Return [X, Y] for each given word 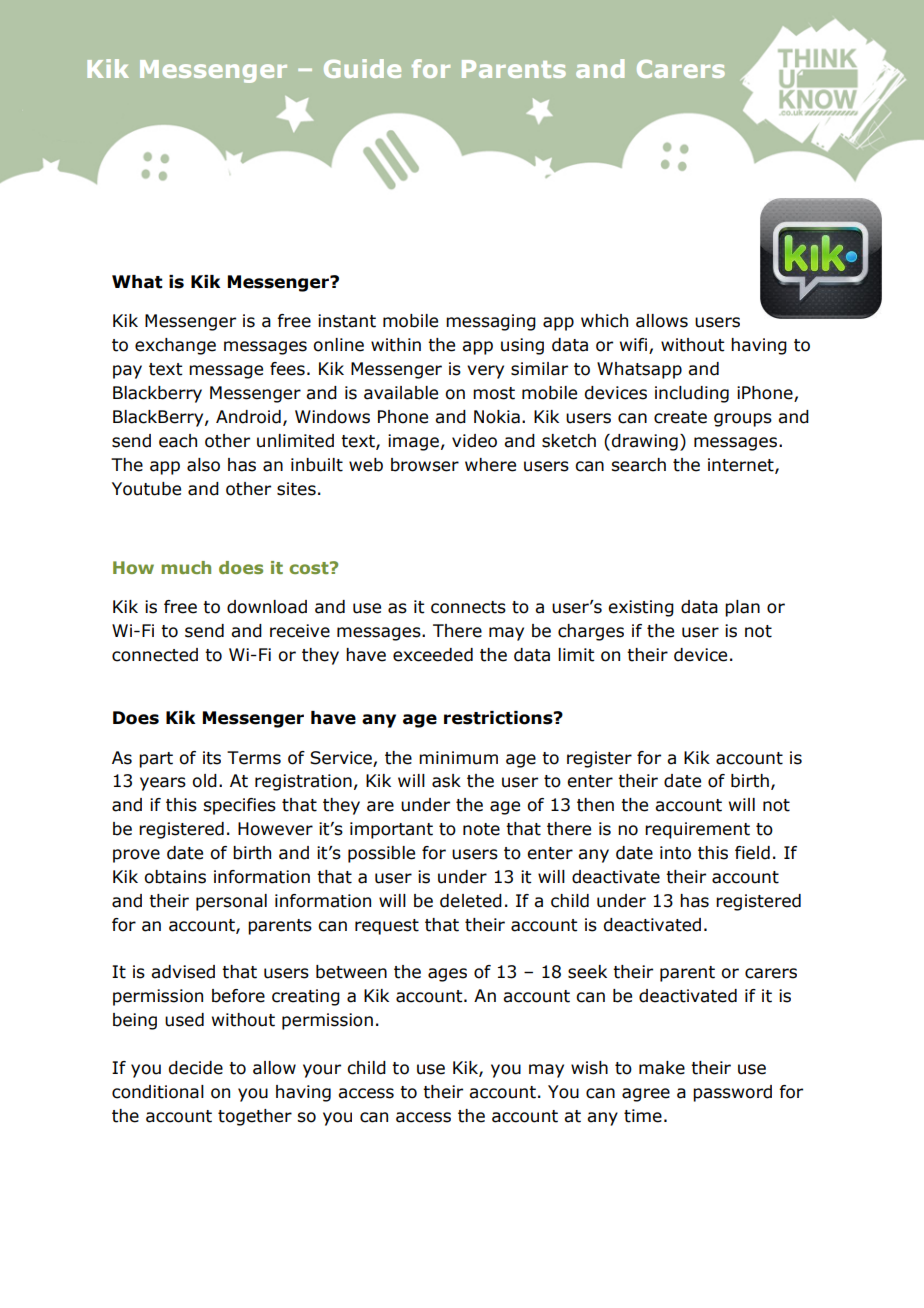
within [396, 345]
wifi [635, 346]
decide [195, 1068]
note [481, 829]
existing [641, 608]
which [604, 321]
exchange [175, 346]
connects [468, 607]
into [675, 853]
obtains [175, 877]
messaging [491, 322]
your [322, 1071]
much [186, 567]
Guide [362, 68]
